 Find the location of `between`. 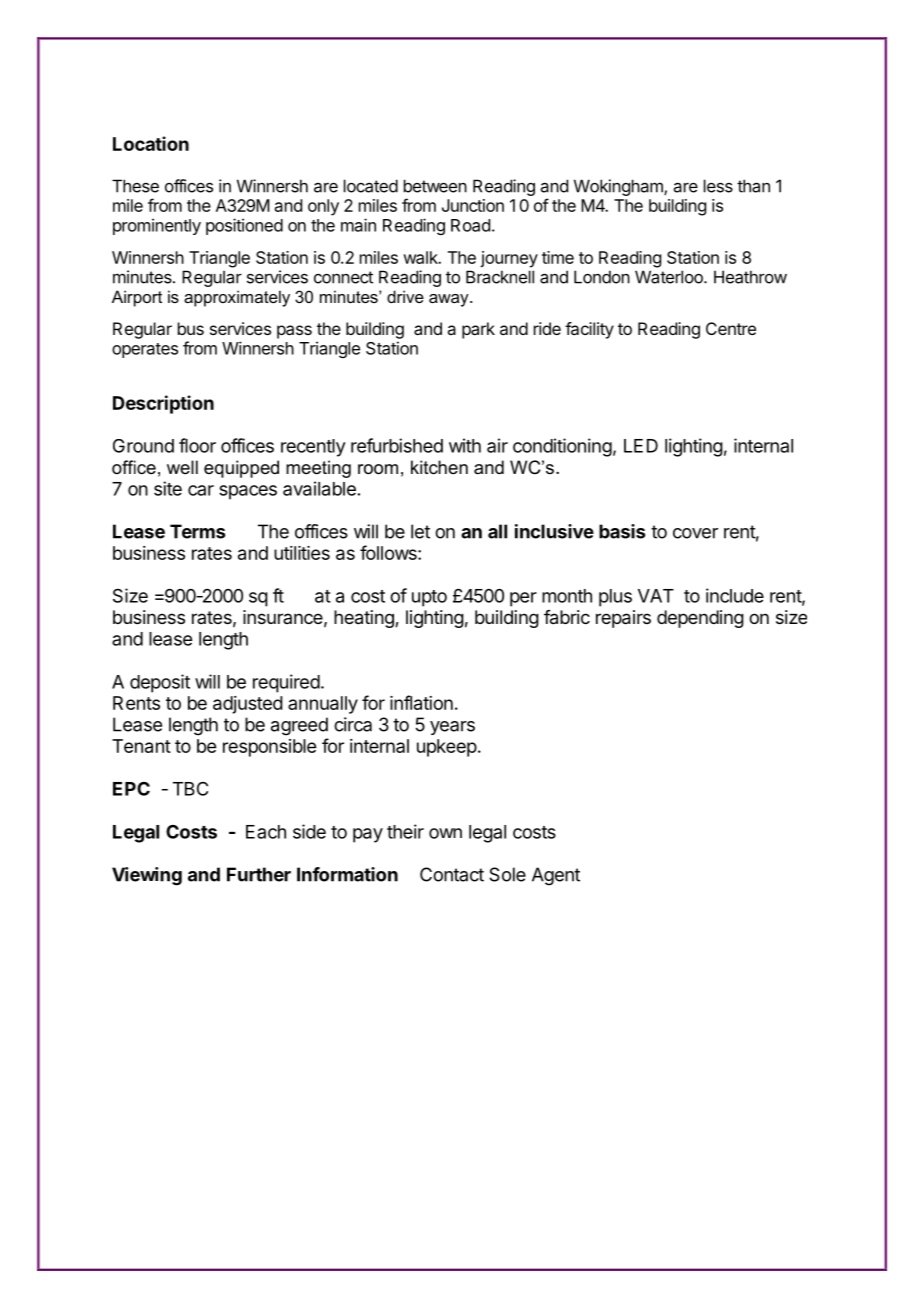

between is located at coordinates (435, 186).
